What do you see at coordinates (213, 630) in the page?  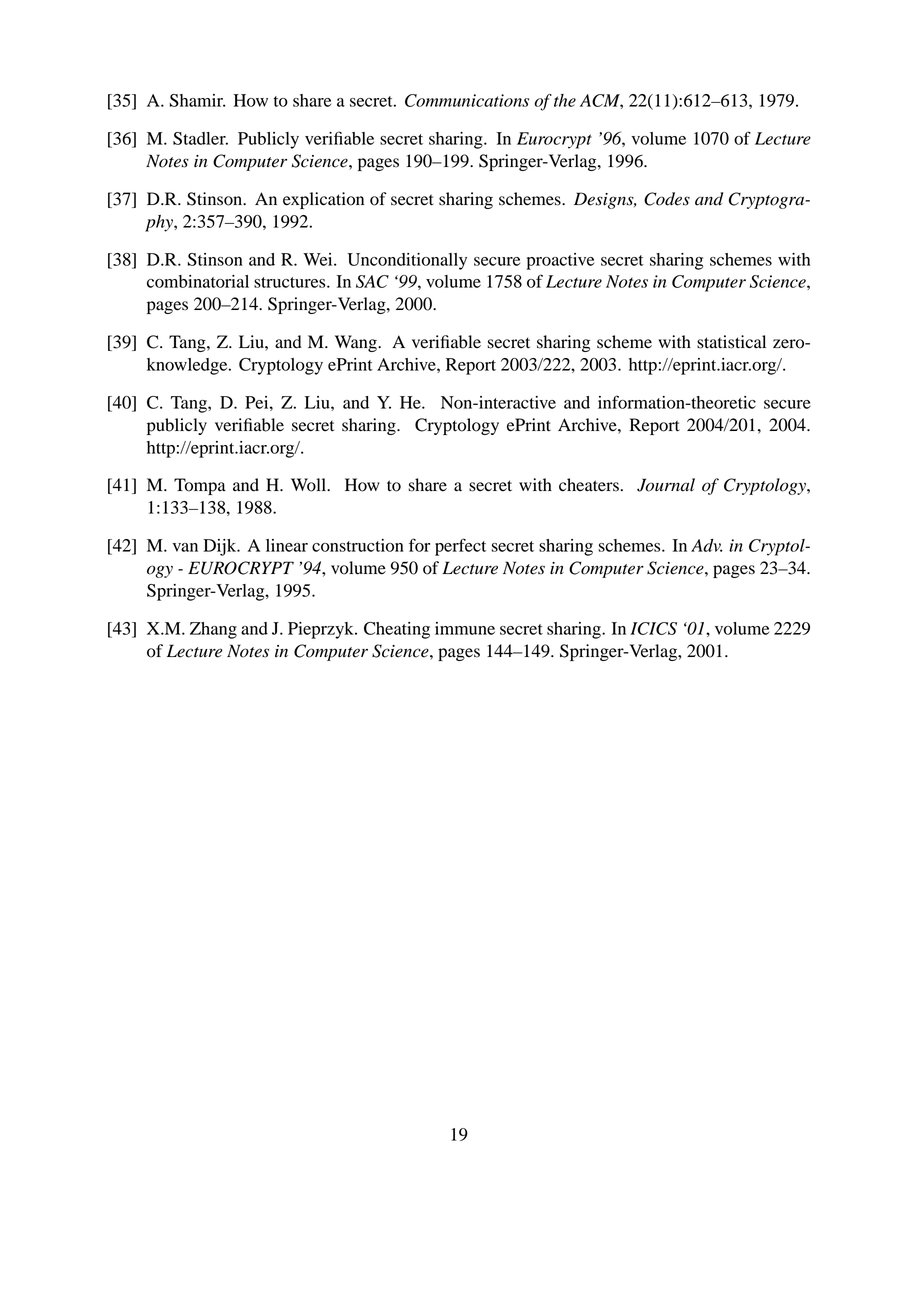 I see `Zhang` at bounding box center [213, 630].
